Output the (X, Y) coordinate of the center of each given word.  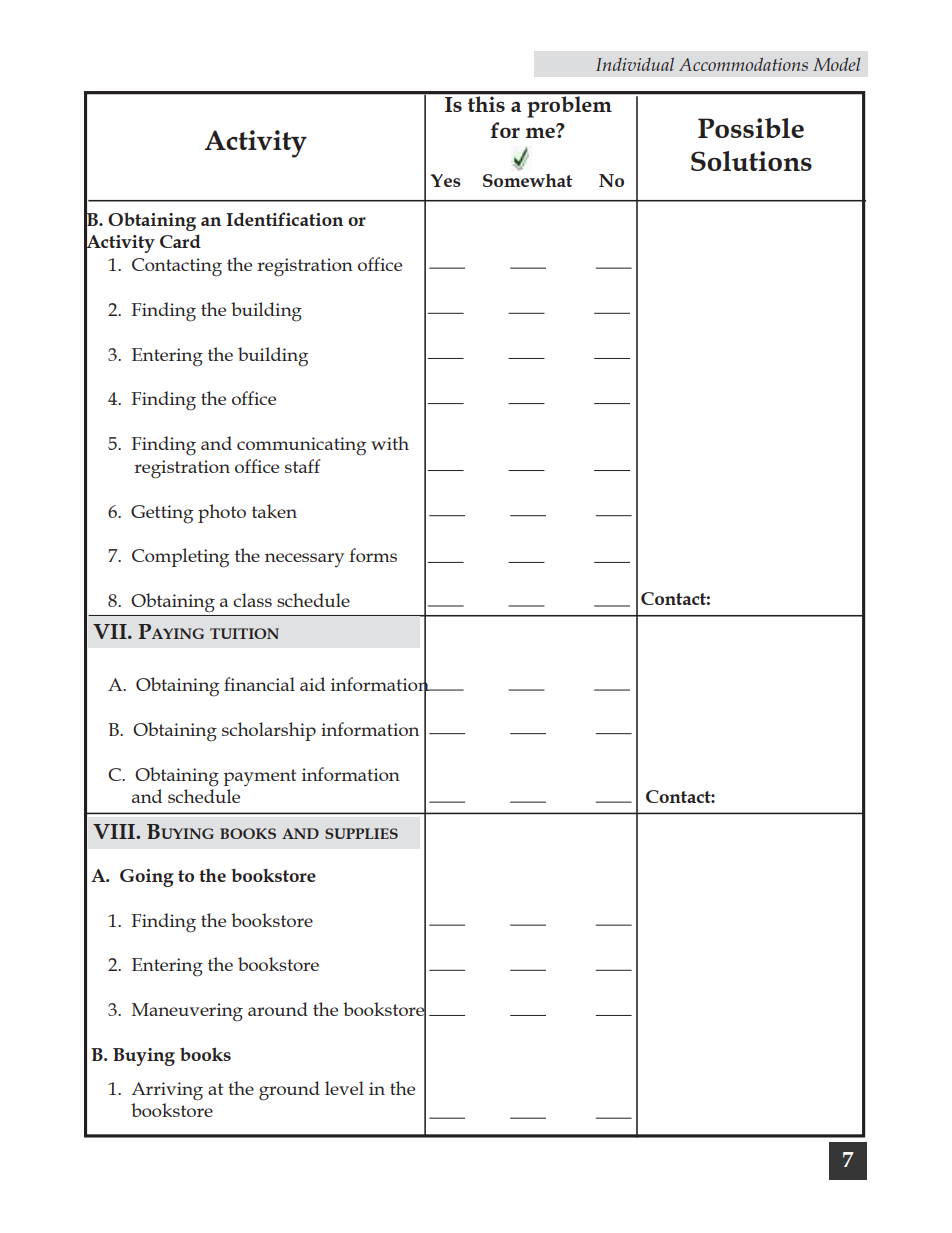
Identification (284, 219)
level (344, 1088)
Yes (445, 180)
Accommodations (743, 64)
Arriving (167, 1091)
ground (289, 1091)
